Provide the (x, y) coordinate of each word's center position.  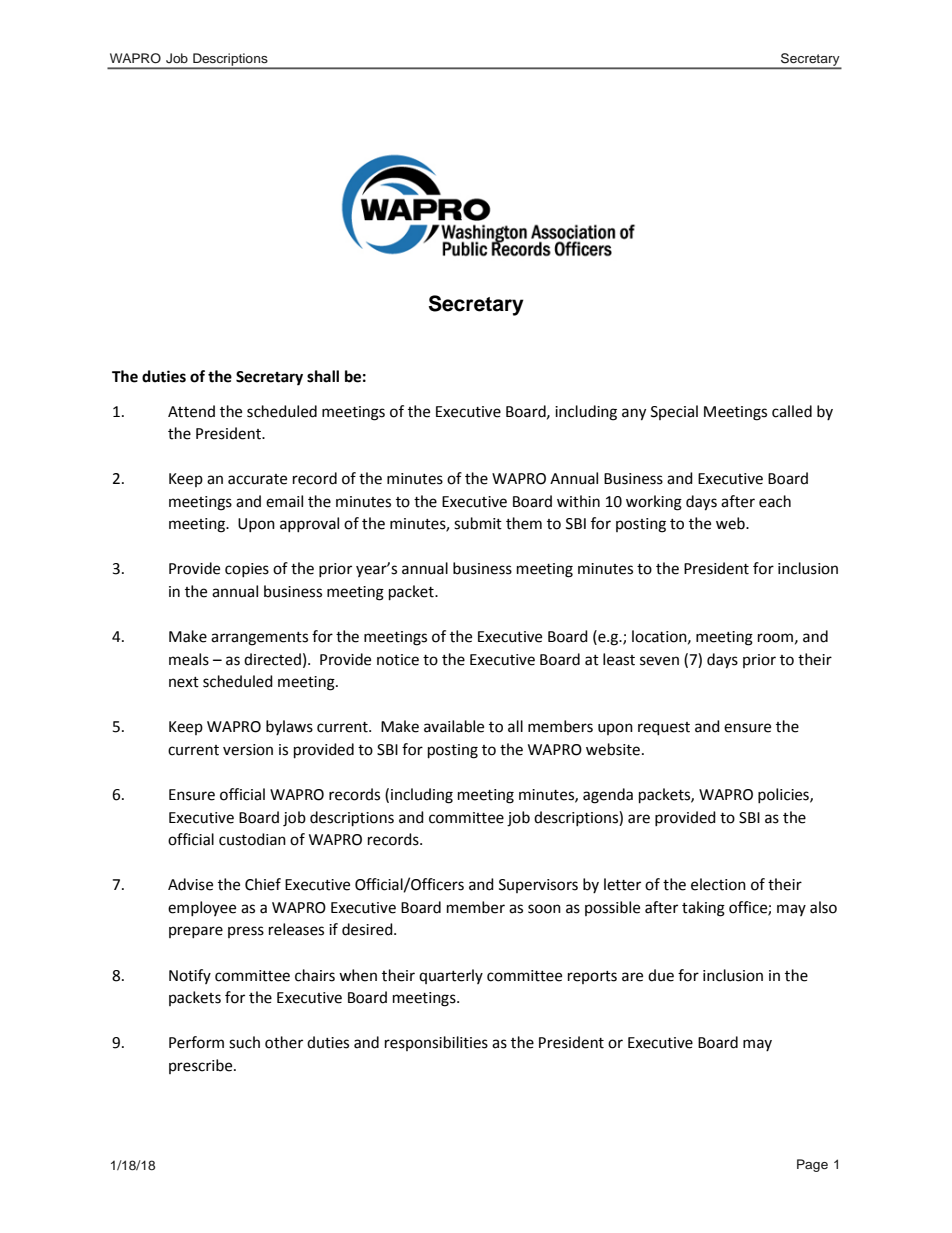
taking (703, 909)
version (248, 750)
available (454, 726)
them (524, 523)
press (246, 932)
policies (784, 795)
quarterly (451, 976)
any (634, 414)
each (775, 501)
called (792, 411)
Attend (191, 411)
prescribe (202, 1066)
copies (247, 570)
